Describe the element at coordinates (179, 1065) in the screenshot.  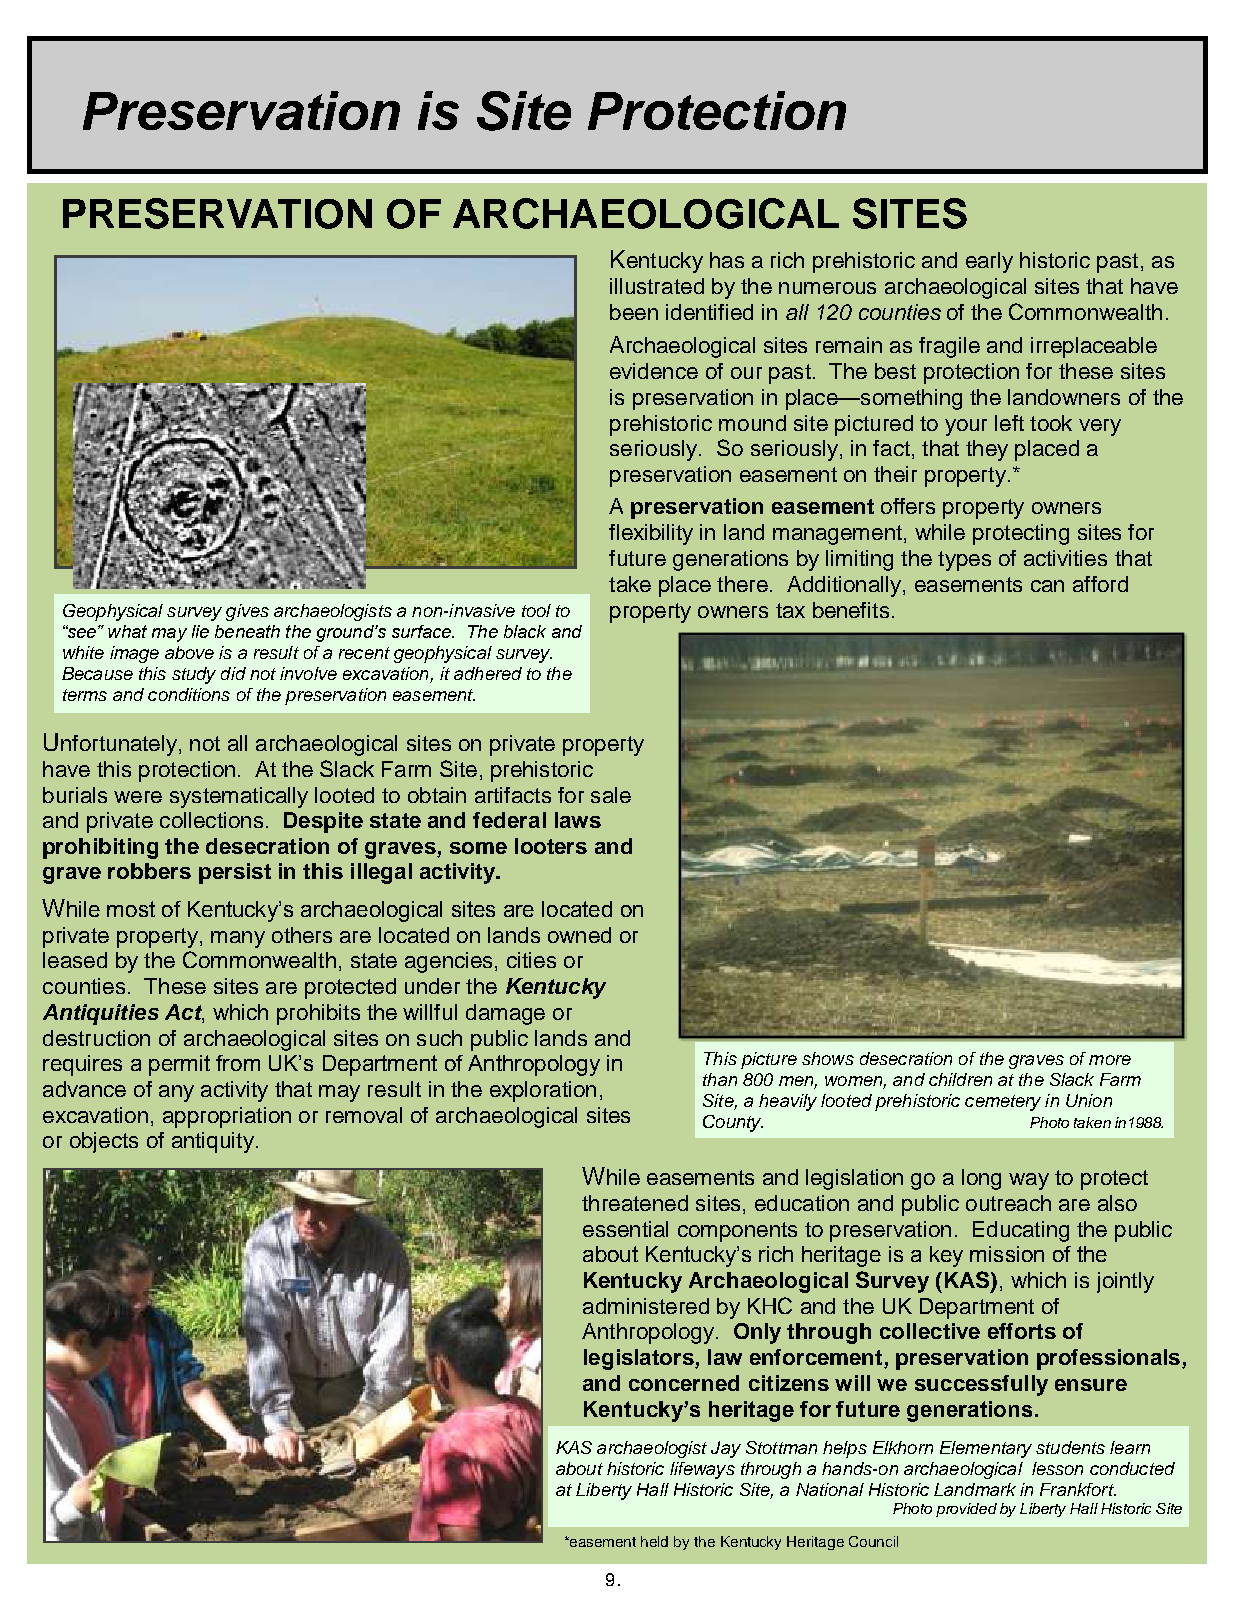
I see `permit` at that location.
